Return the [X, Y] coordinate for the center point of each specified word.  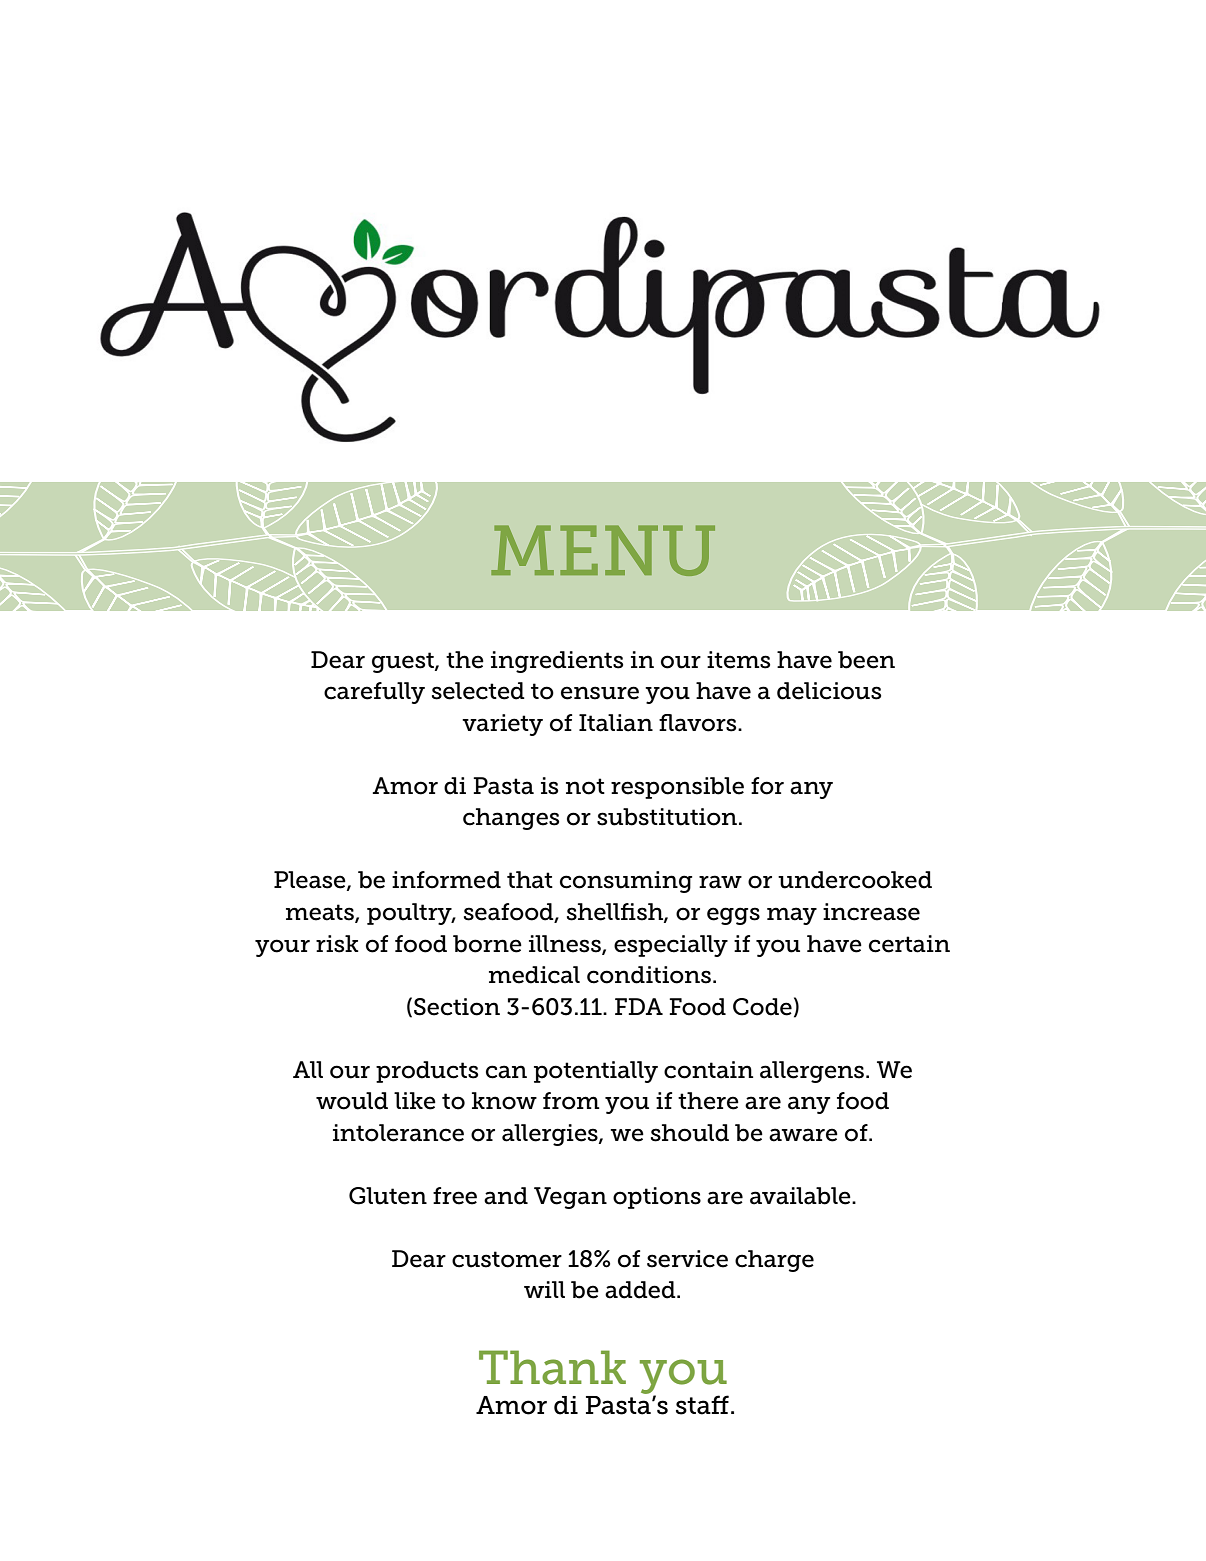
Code [762, 1007]
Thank [552, 1367]
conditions [649, 975]
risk [337, 944]
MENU [603, 550]
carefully [374, 693]
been [866, 660]
